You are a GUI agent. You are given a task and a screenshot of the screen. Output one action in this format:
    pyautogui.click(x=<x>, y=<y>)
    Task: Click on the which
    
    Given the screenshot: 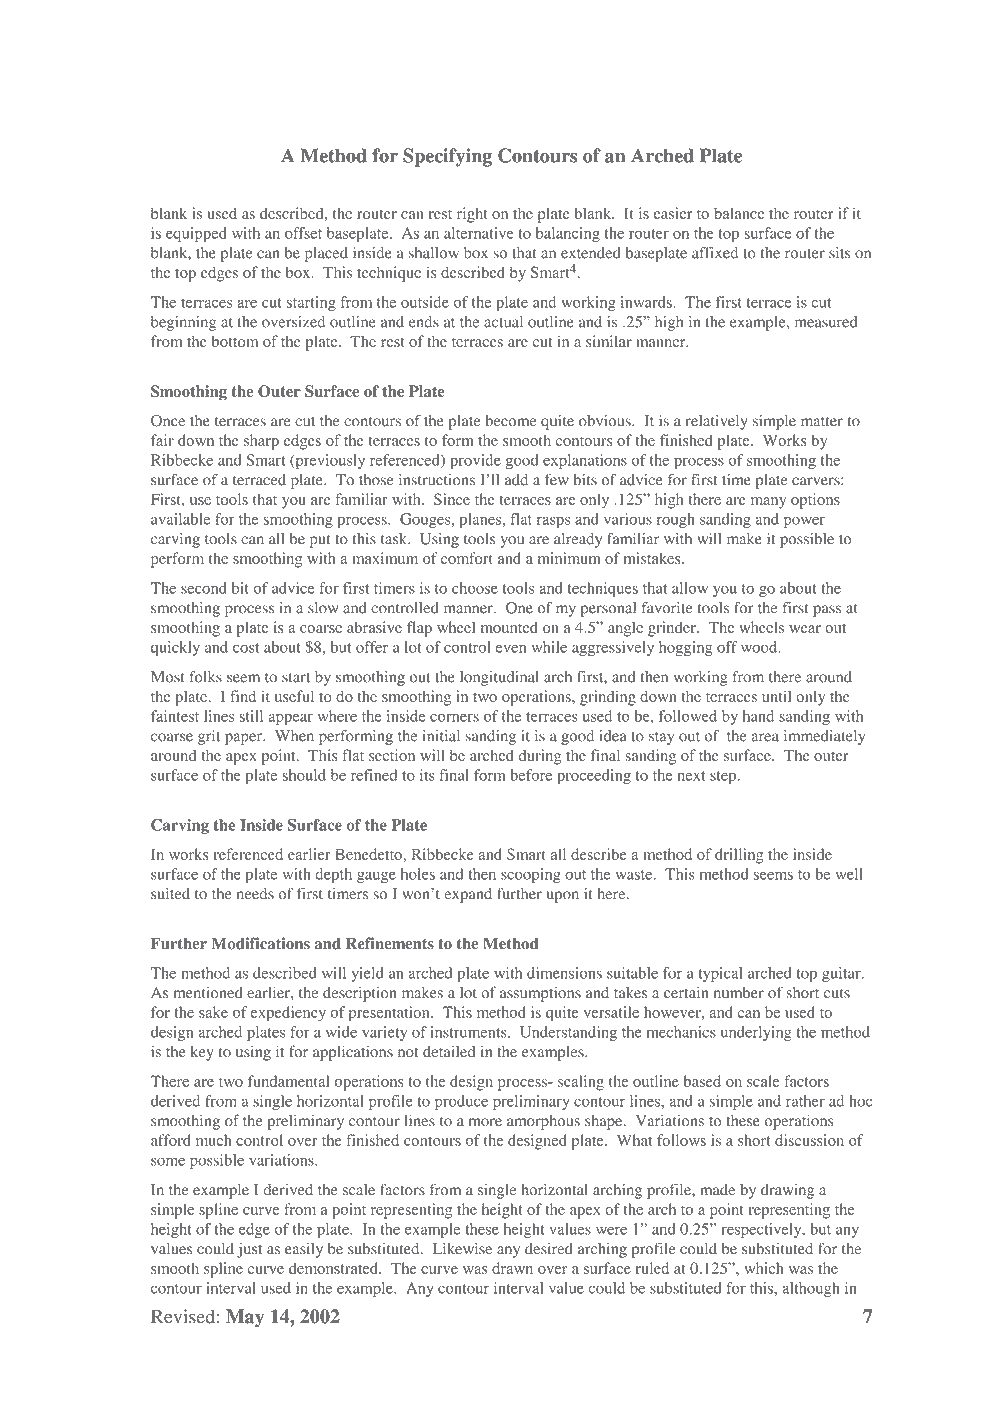 What is the action you would take?
    pyautogui.click(x=764, y=1268)
